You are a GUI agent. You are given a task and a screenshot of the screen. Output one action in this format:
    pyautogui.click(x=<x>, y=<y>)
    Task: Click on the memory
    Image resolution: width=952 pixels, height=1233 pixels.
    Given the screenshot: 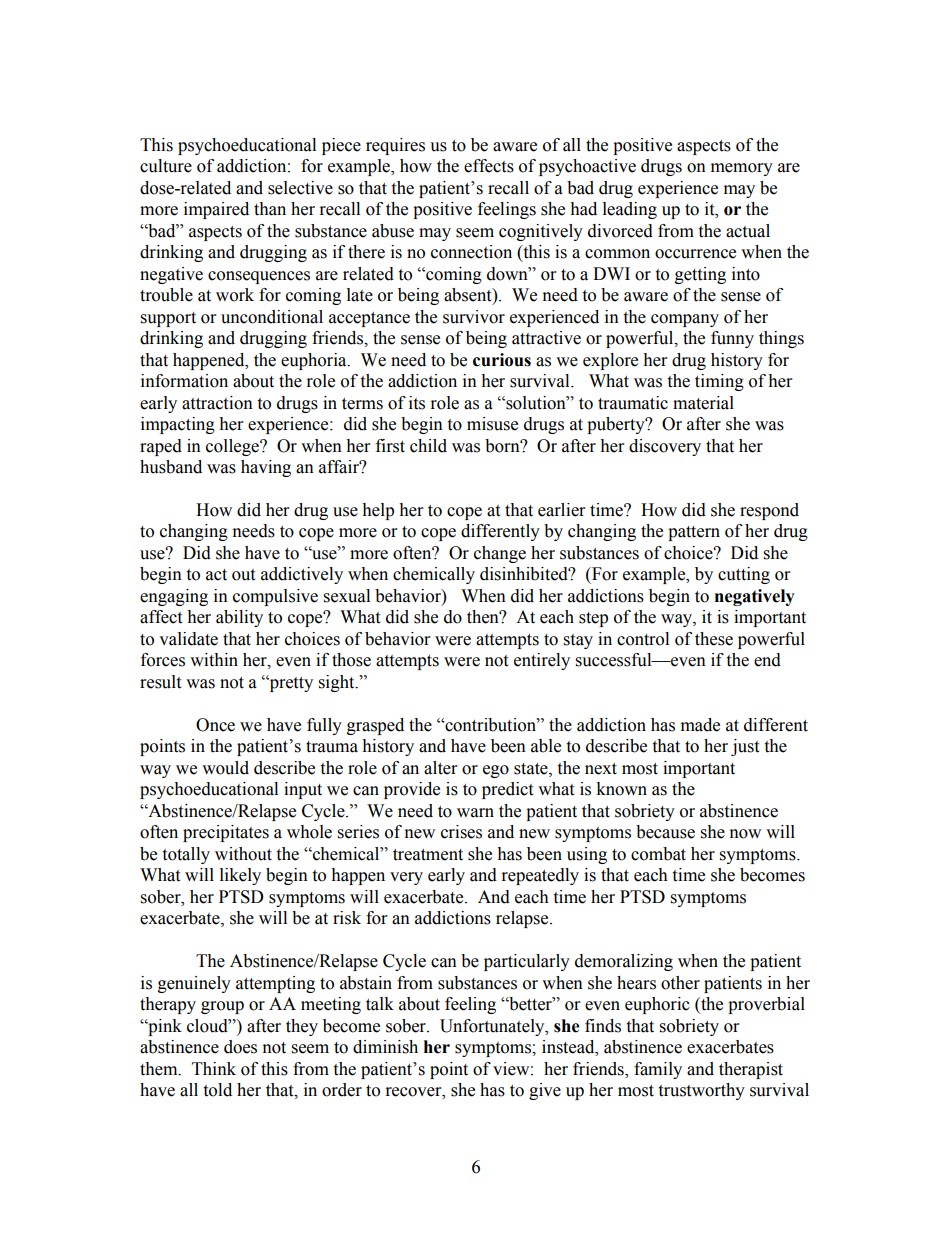 What is the action you would take?
    pyautogui.click(x=742, y=169)
